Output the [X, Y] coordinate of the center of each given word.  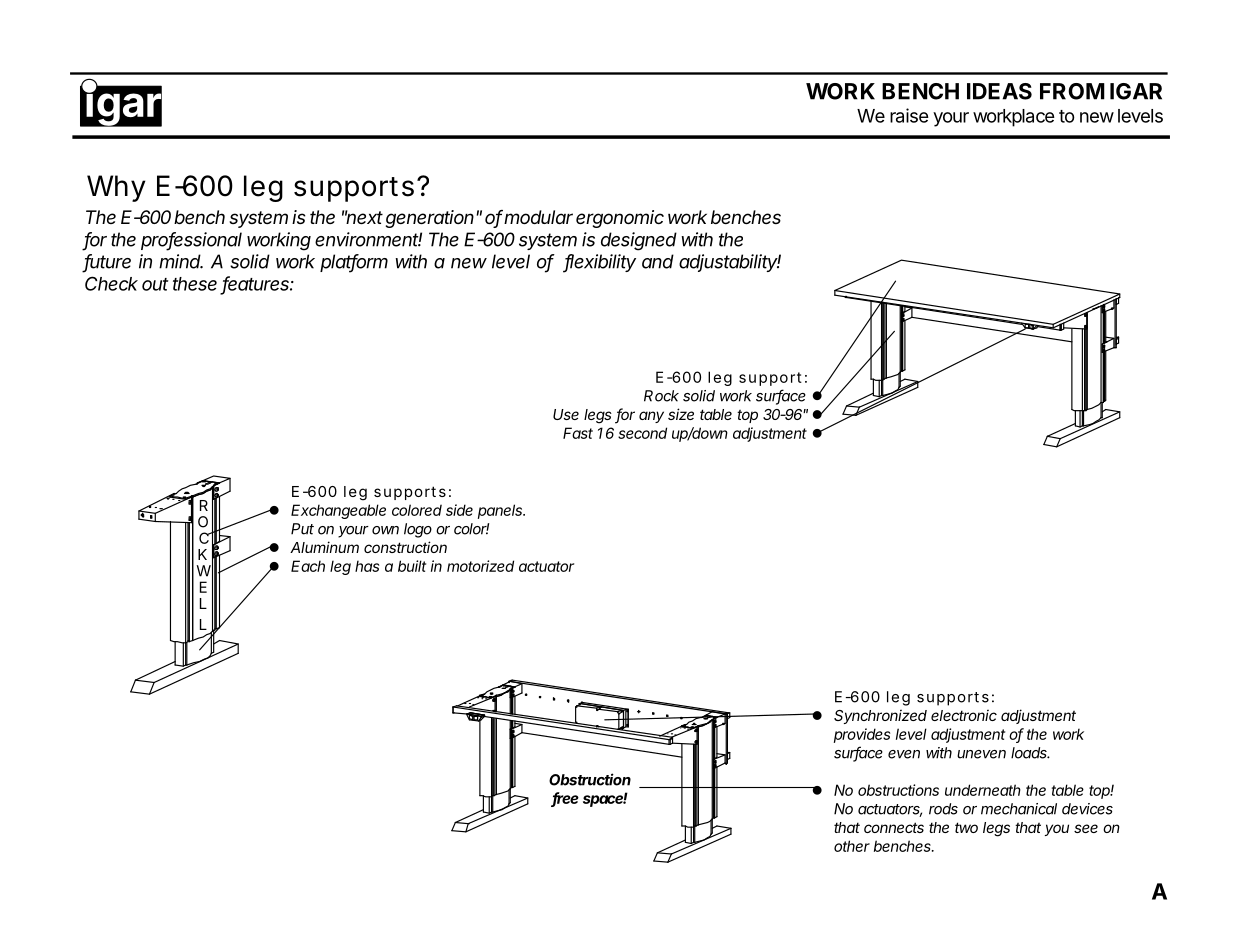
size [681, 414]
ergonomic [620, 219]
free [565, 799]
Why [116, 188]
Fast [578, 433]
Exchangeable [338, 511]
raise [909, 115]
